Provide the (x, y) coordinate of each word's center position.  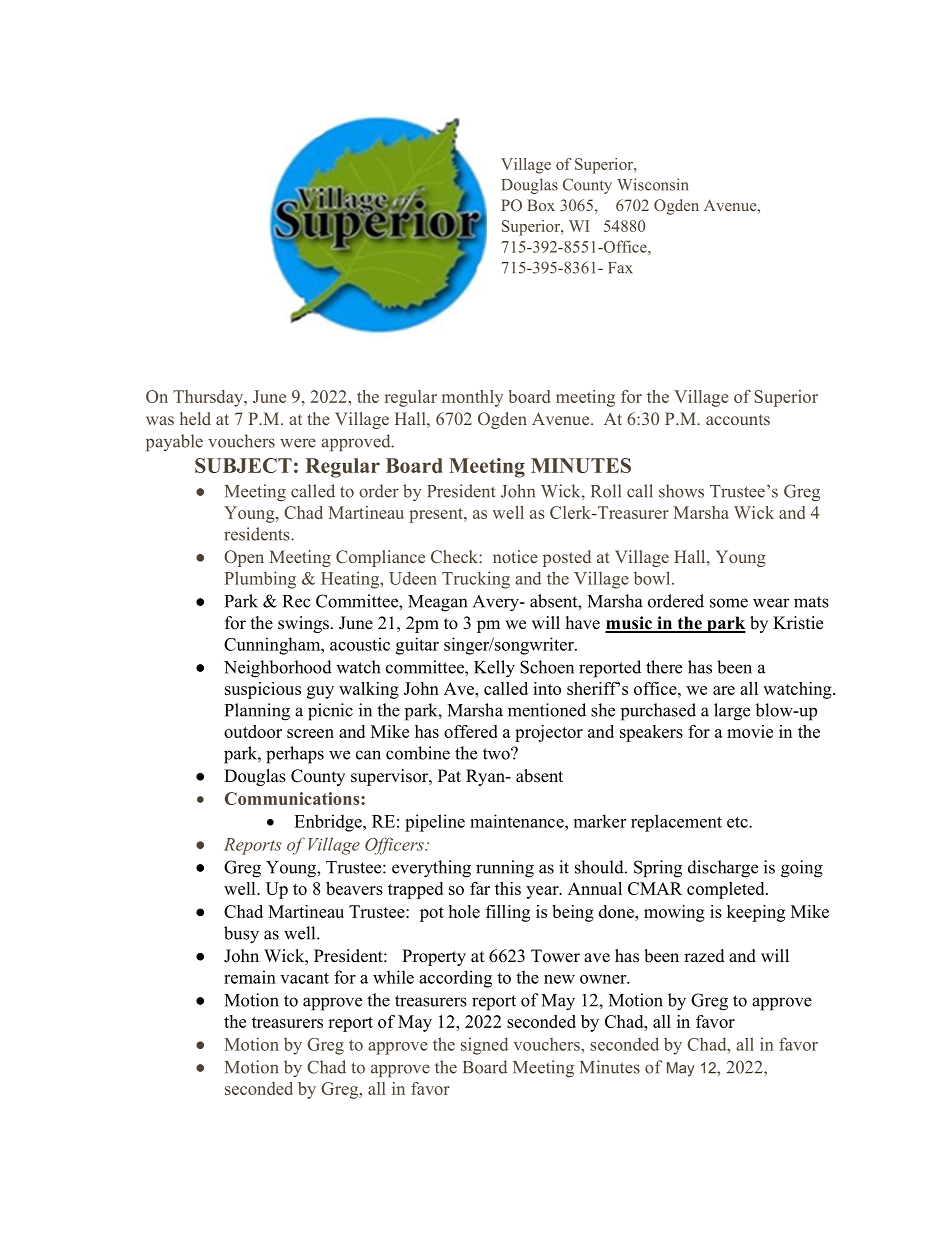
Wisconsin (652, 184)
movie (750, 731)
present (437, 515)
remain (250, 977)
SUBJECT (243, 465)
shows (681, 491)
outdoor (253, 731)
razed (704, 956)
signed (484, 1046)
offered (471, 731)
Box (541, 205)
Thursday (209, 398)
